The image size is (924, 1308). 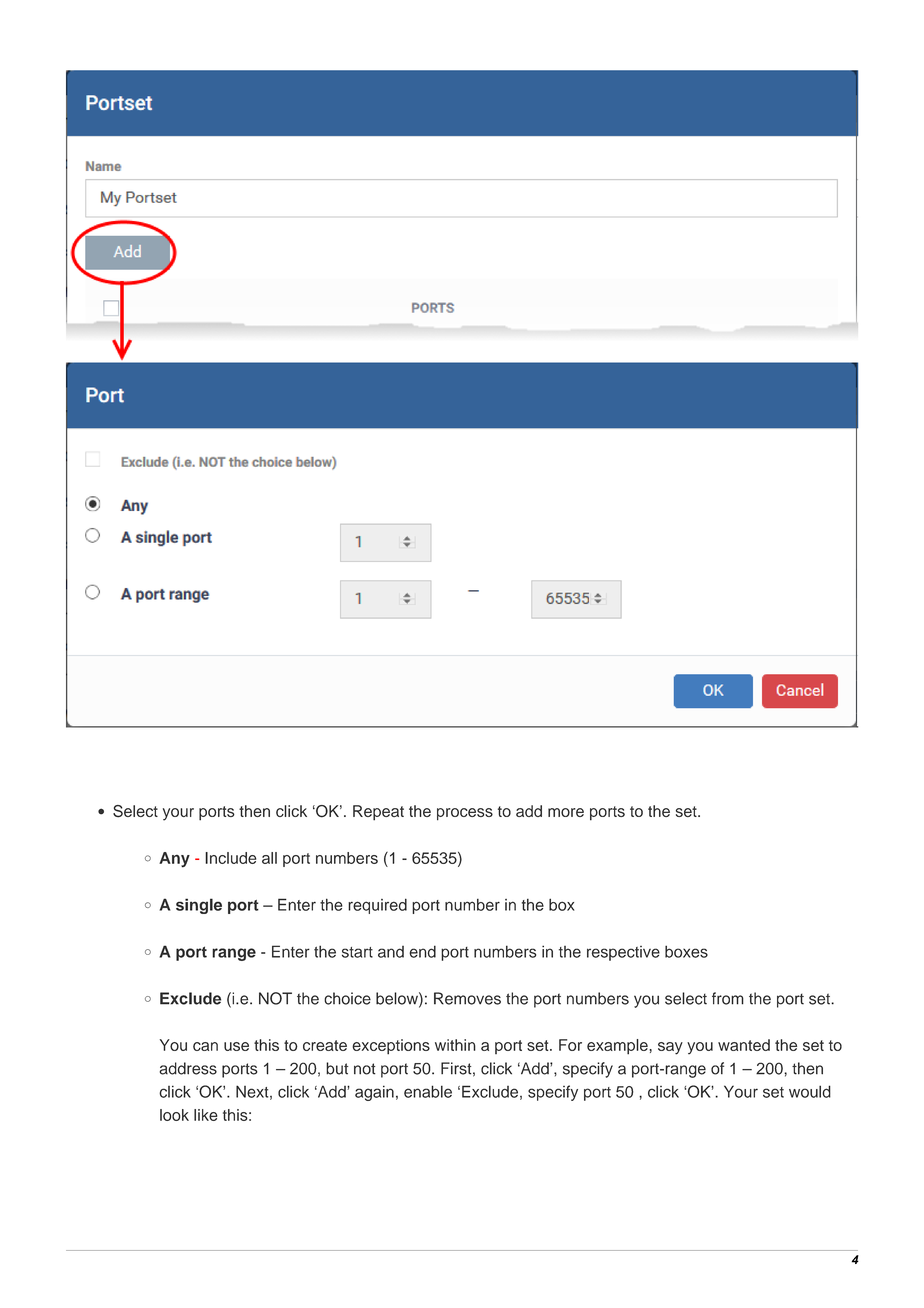 What do you see at coordinates (810, 1091) in the image?
I see `would` at bounding box center [810, 1091].
